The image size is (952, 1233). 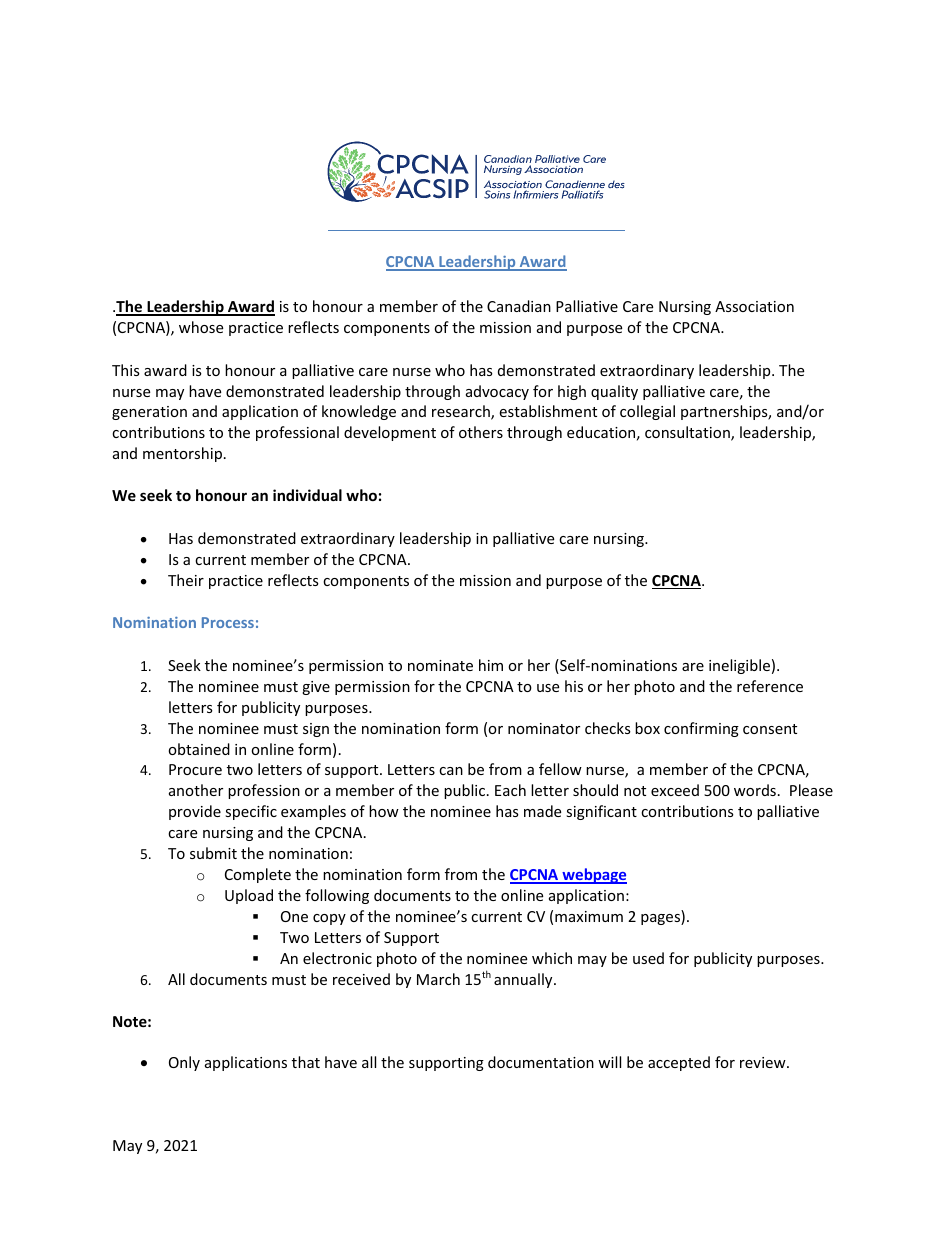 What do you see at coordinates (519, 306) in the document?
I see `Canadian` at bounding box center [519, 306].
